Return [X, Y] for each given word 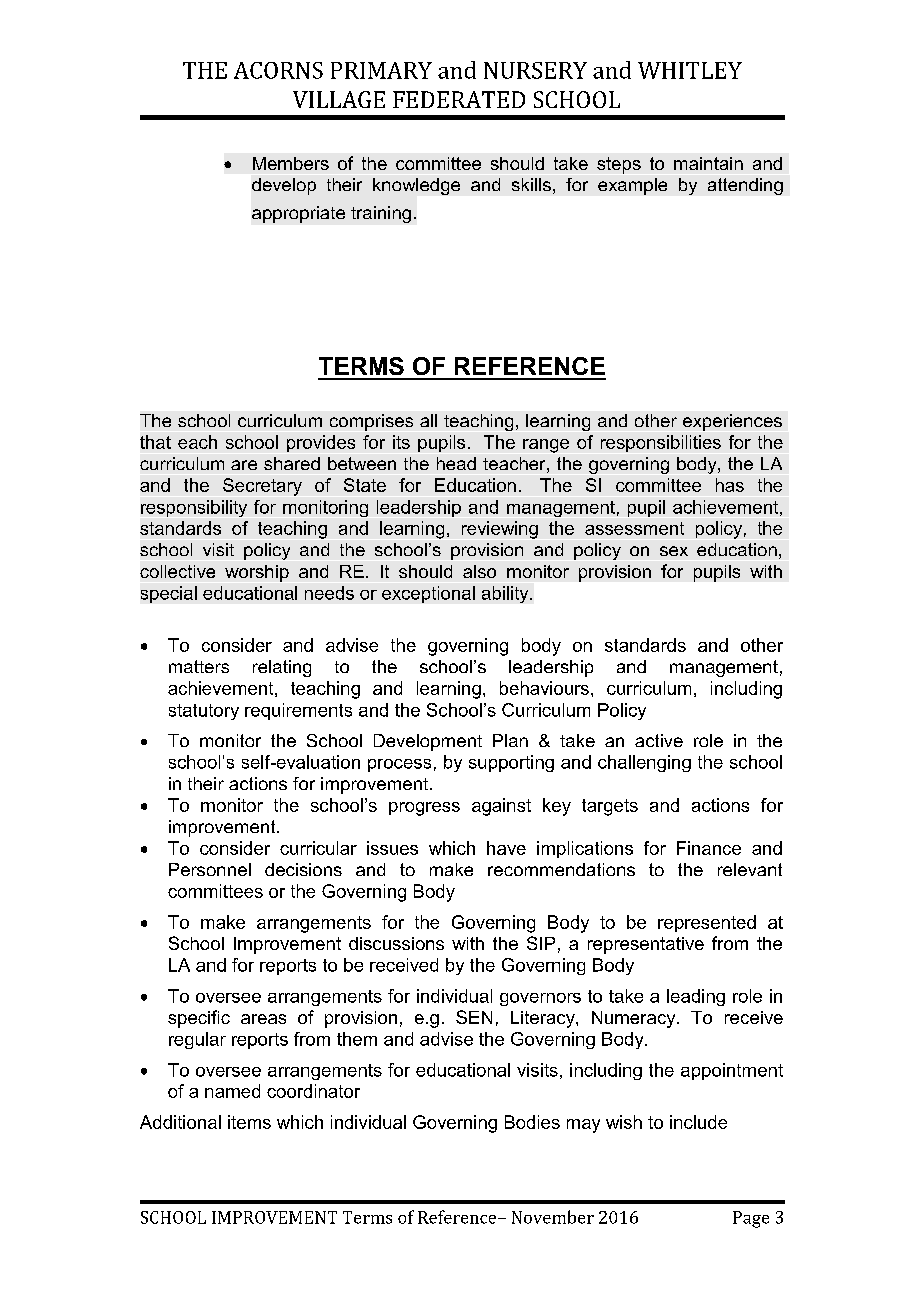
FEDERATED [459, 99]
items [249, 1122]
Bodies [532, 1122]
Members [291, 163]
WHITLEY [690, 70]
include [698, 1122]
